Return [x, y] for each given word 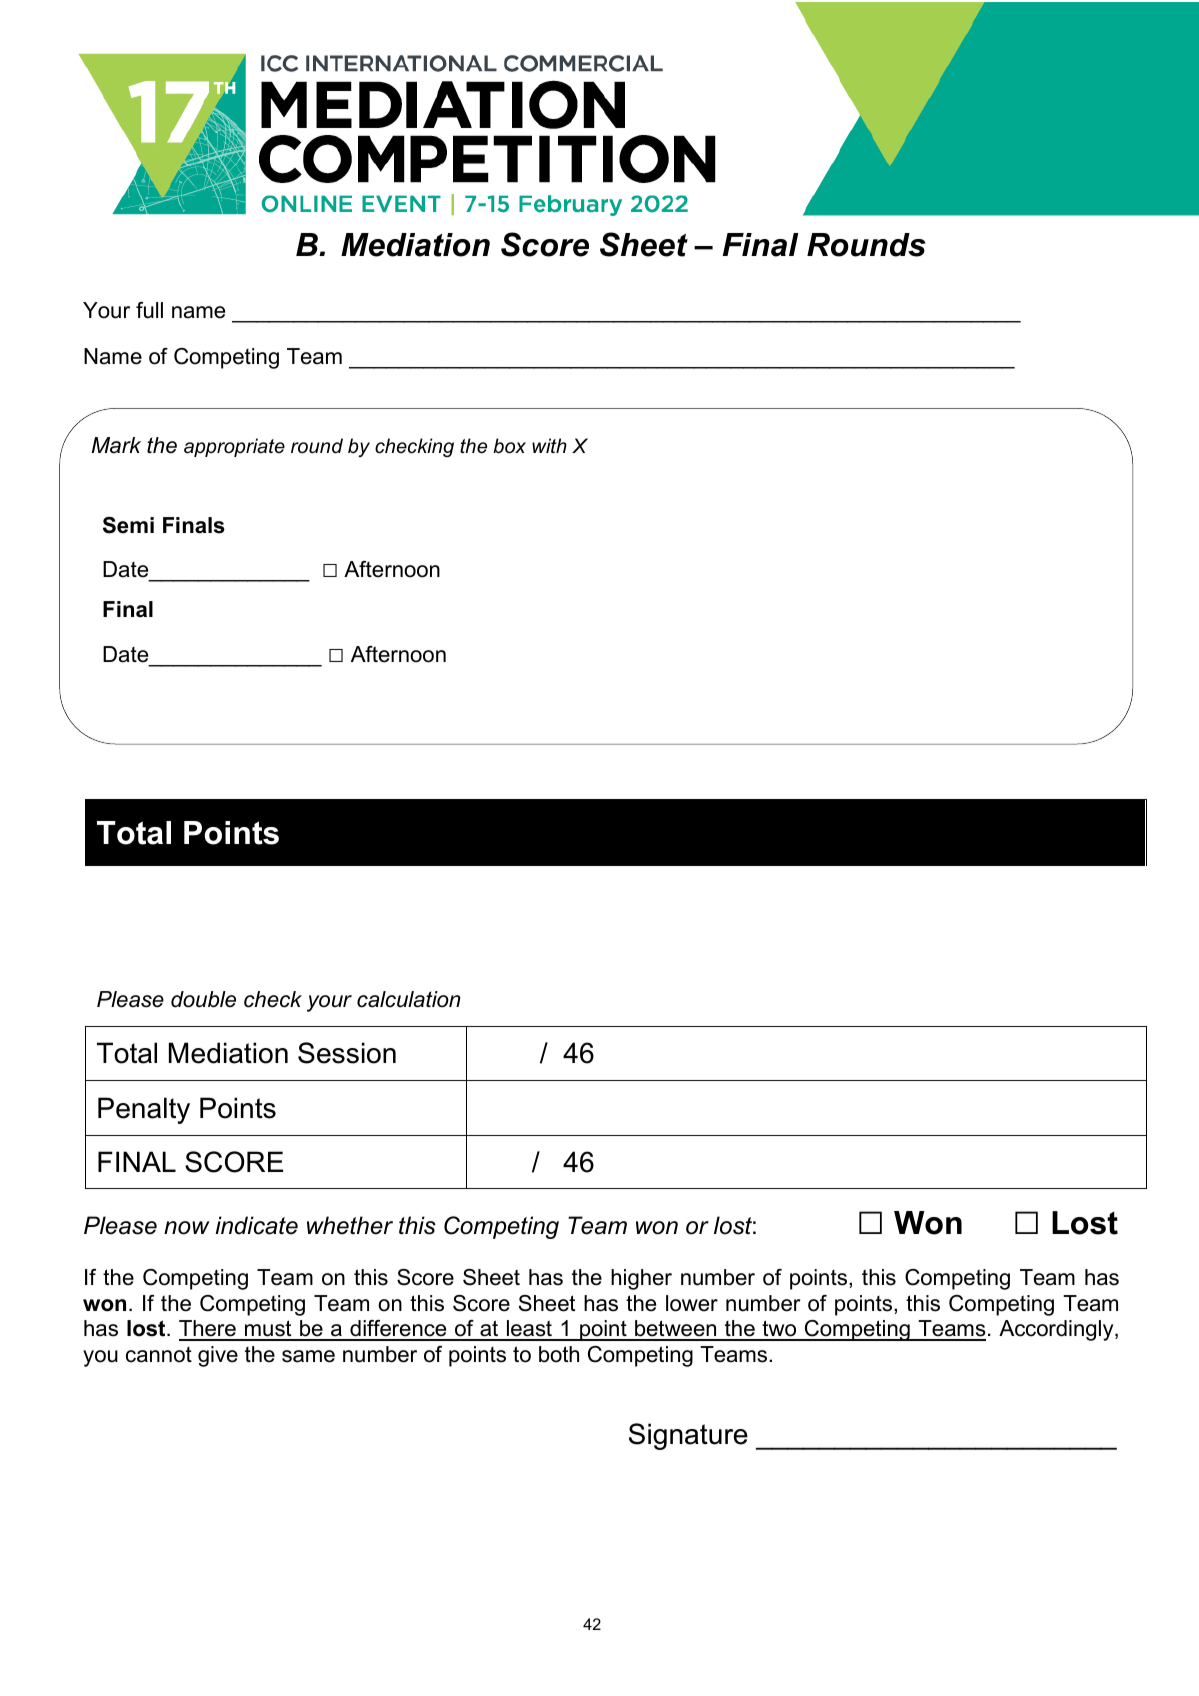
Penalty [144, 1110]
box [509, 446]
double [203, 999]
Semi [128, 525]
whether [350, 1225]
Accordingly [1057, 1330]
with [549, 445]
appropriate [234, 447]
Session [347, 1053]
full [149, 310]
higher [641, 1279]
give [218, 1356]
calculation [408, 999]
